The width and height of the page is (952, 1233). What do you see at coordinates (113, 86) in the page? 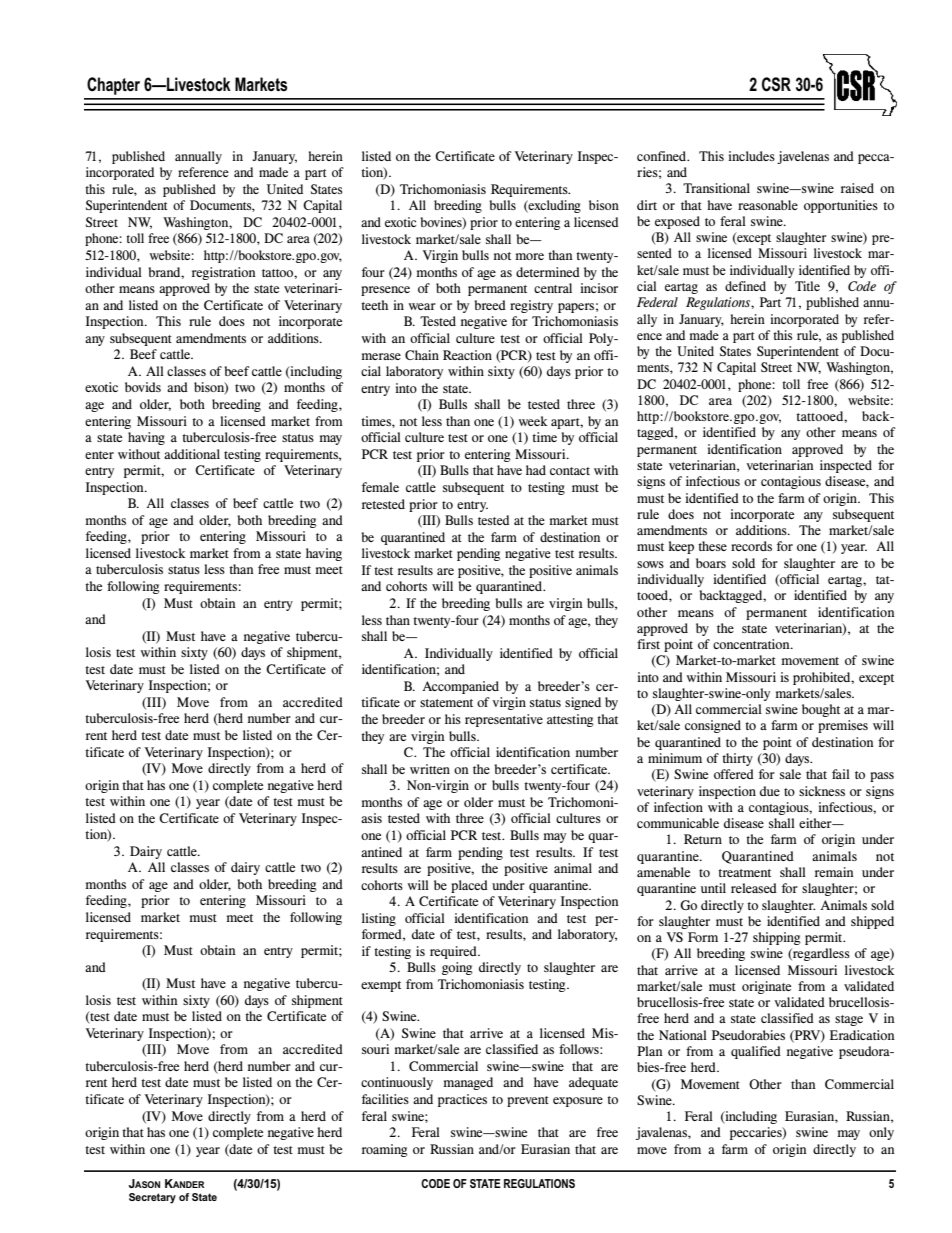
I see `Chapter` at bounding box center [113, 86].
